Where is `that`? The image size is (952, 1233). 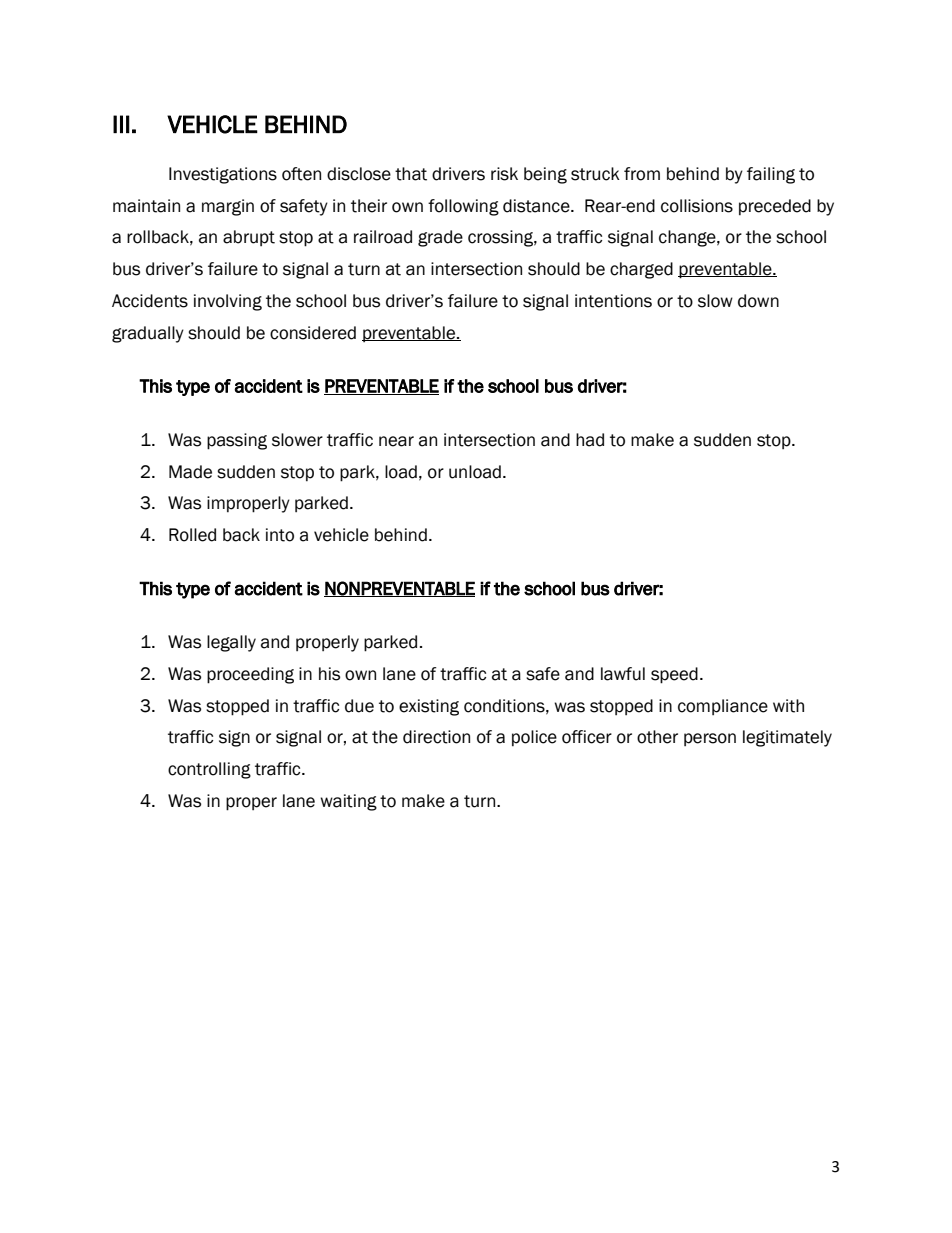 that is located at coordinates (411, 174).
